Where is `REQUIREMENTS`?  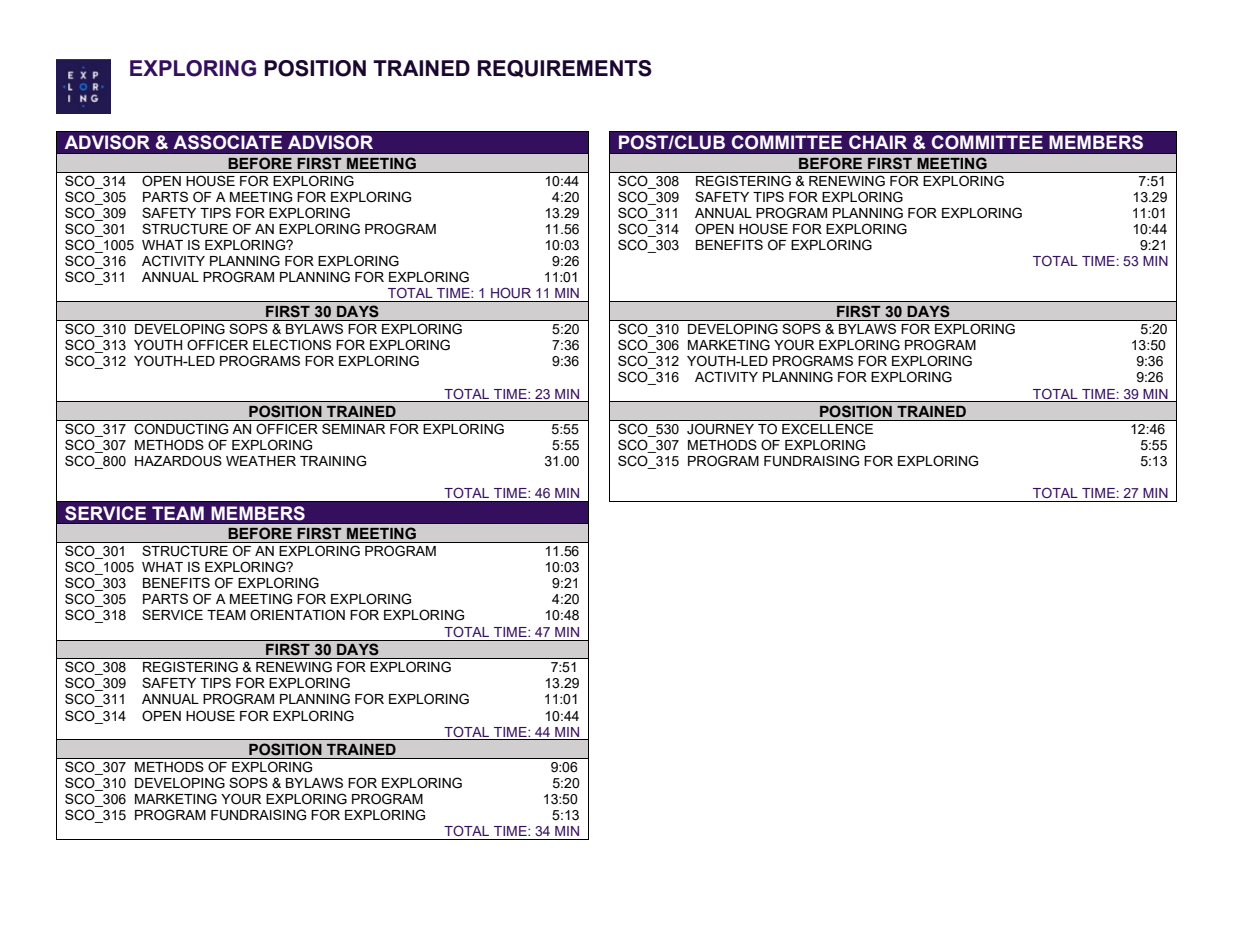
REQUIREMENTS is located at coordinates (565, 69).
